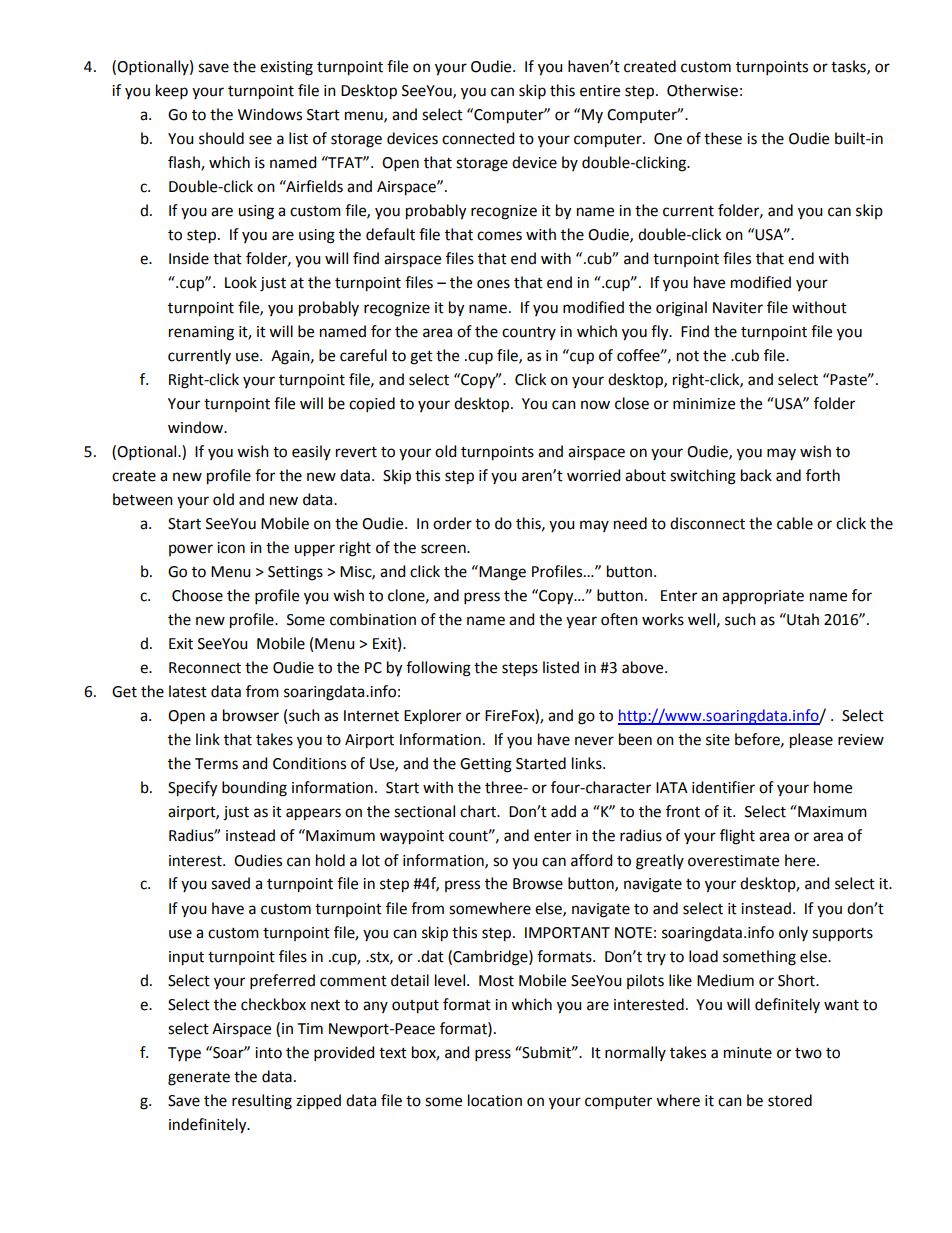 Image resolution: width=952 pixels, height=1233 pixels. Describe the element at coordinates (199, 1079) in the image. I see `generate` at that location.
